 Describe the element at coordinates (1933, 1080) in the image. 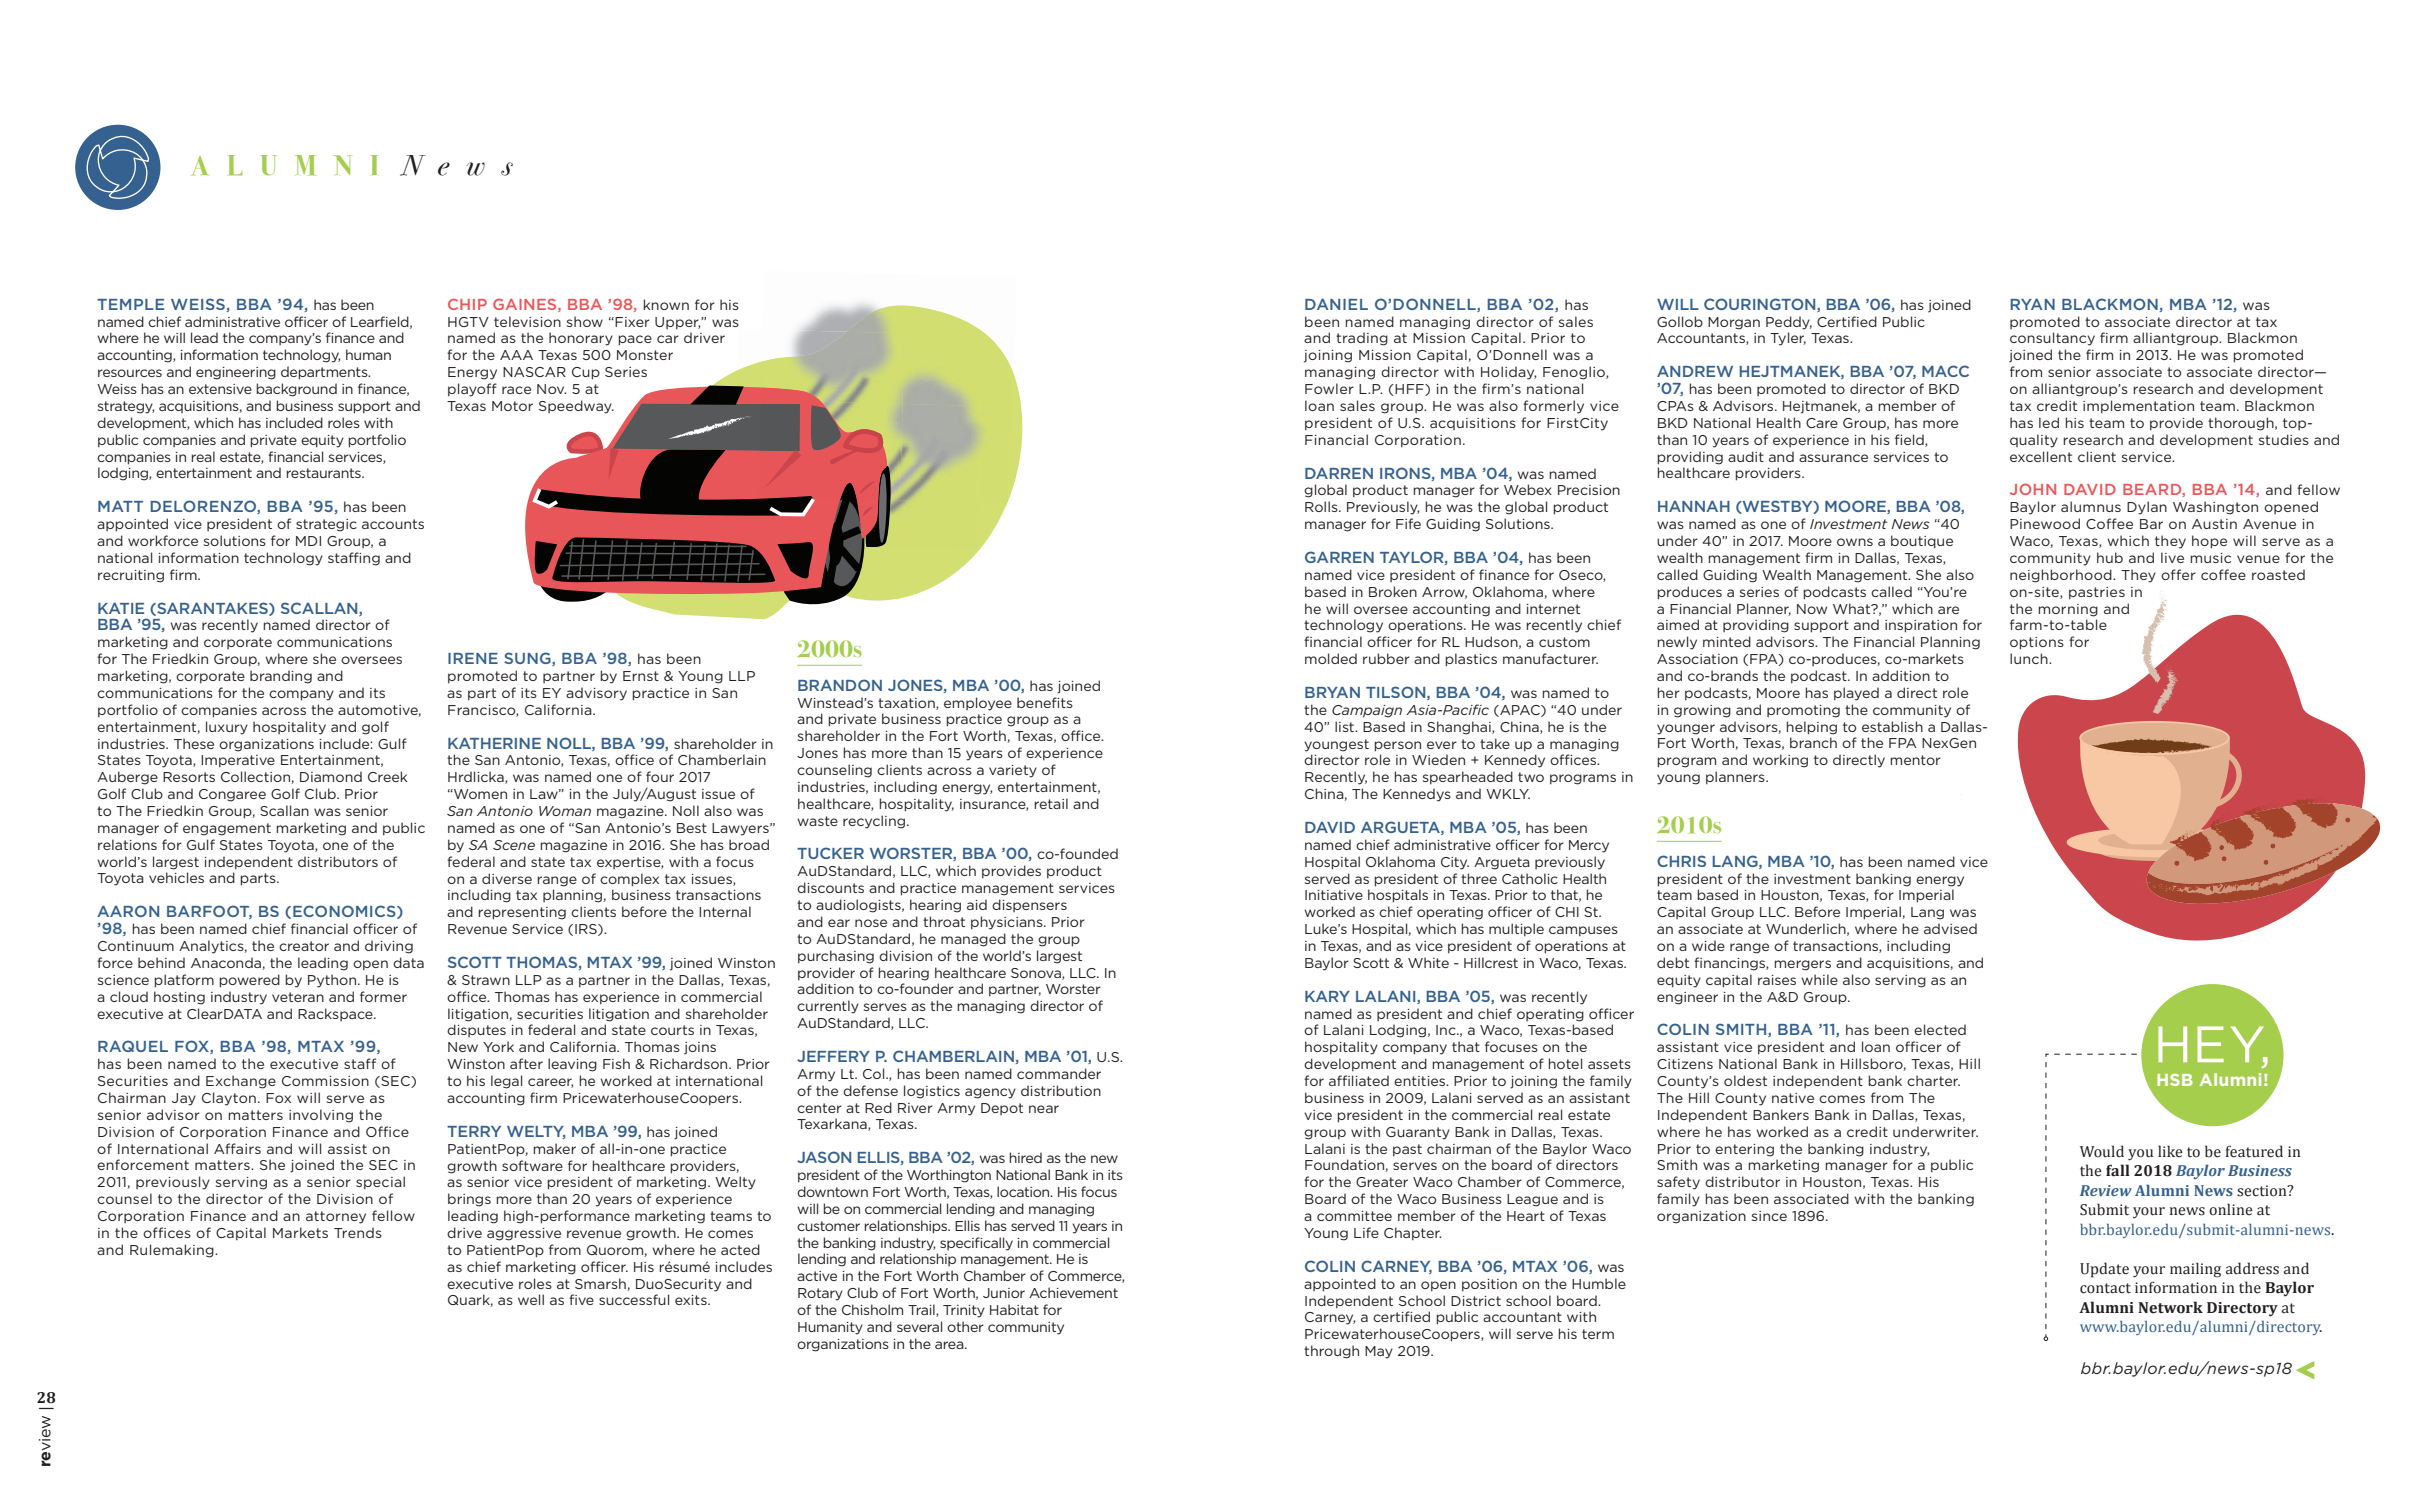

I see `charter` at that location.
